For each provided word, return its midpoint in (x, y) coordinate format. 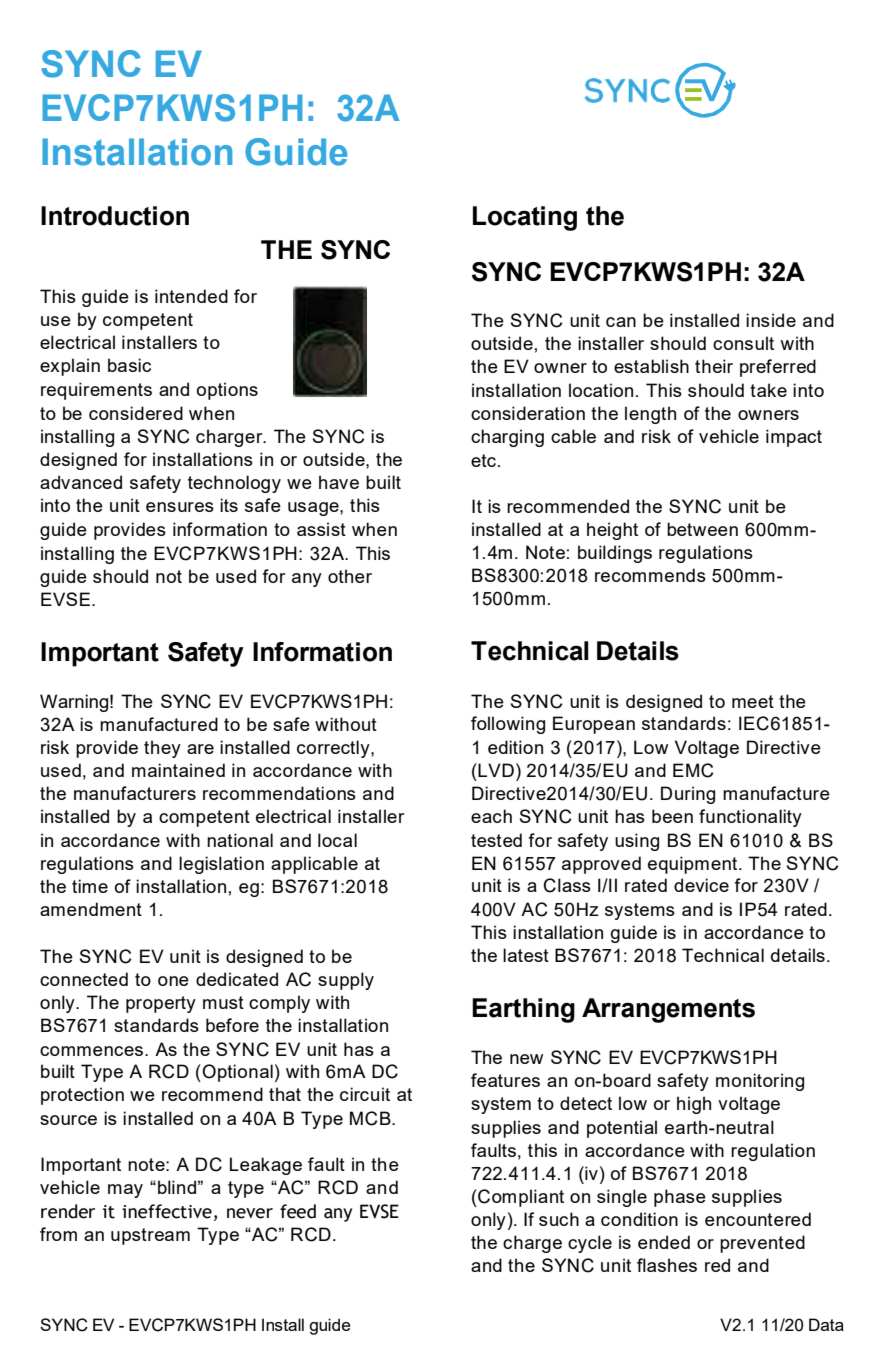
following (508, 725)
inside (771, 320)
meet (753, 701)
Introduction (115, 216)
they (162, 749)
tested (496, 840)
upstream (150, 1236)
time (90, 886)
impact (794, 438)
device (701, 885)
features (505, 1080)
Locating (525, 218)
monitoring (760, 1082)
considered (136, 413)
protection (82, 1096)
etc (483, 460)
